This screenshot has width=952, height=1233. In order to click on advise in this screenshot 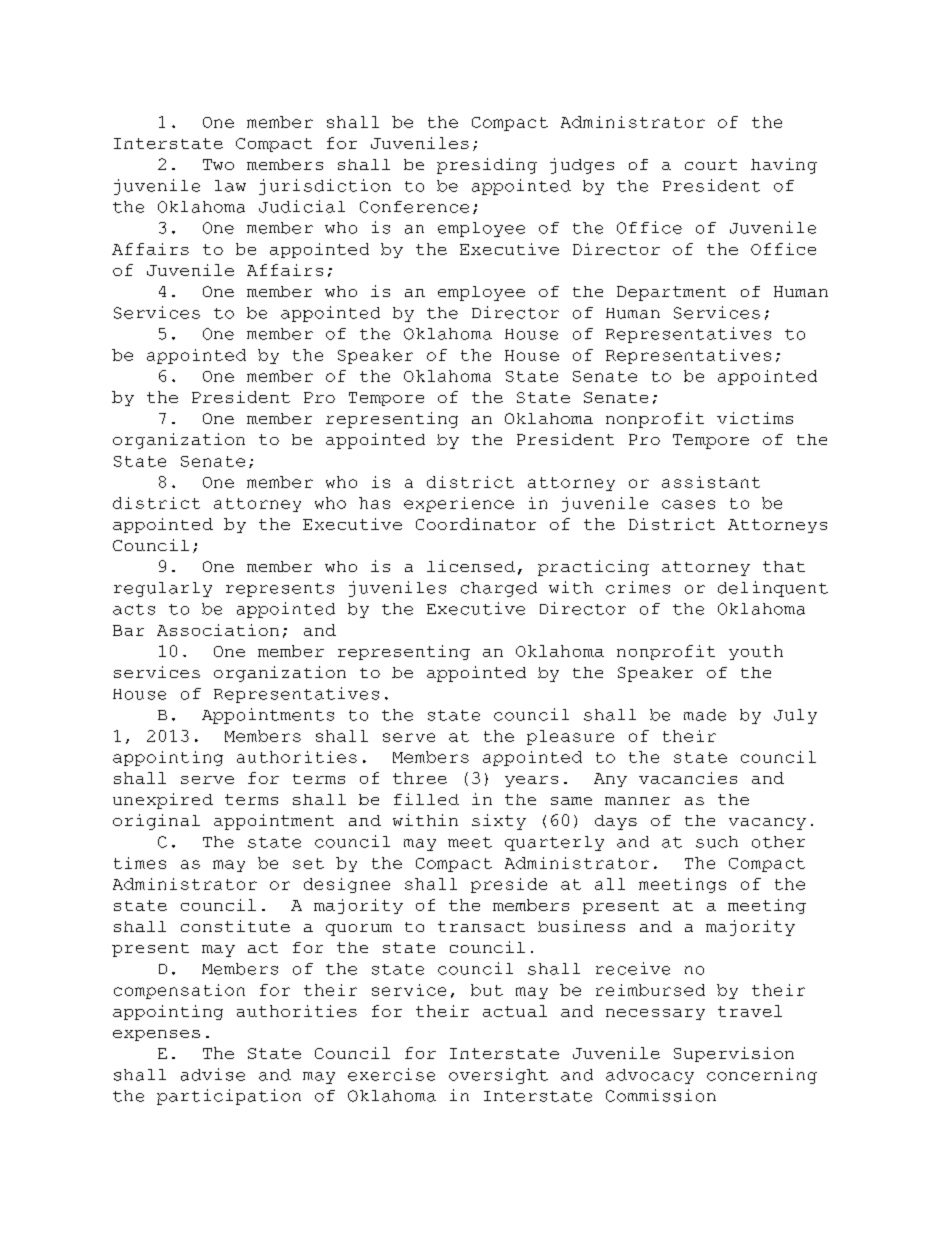, I will do `click(213, 1074)`.
